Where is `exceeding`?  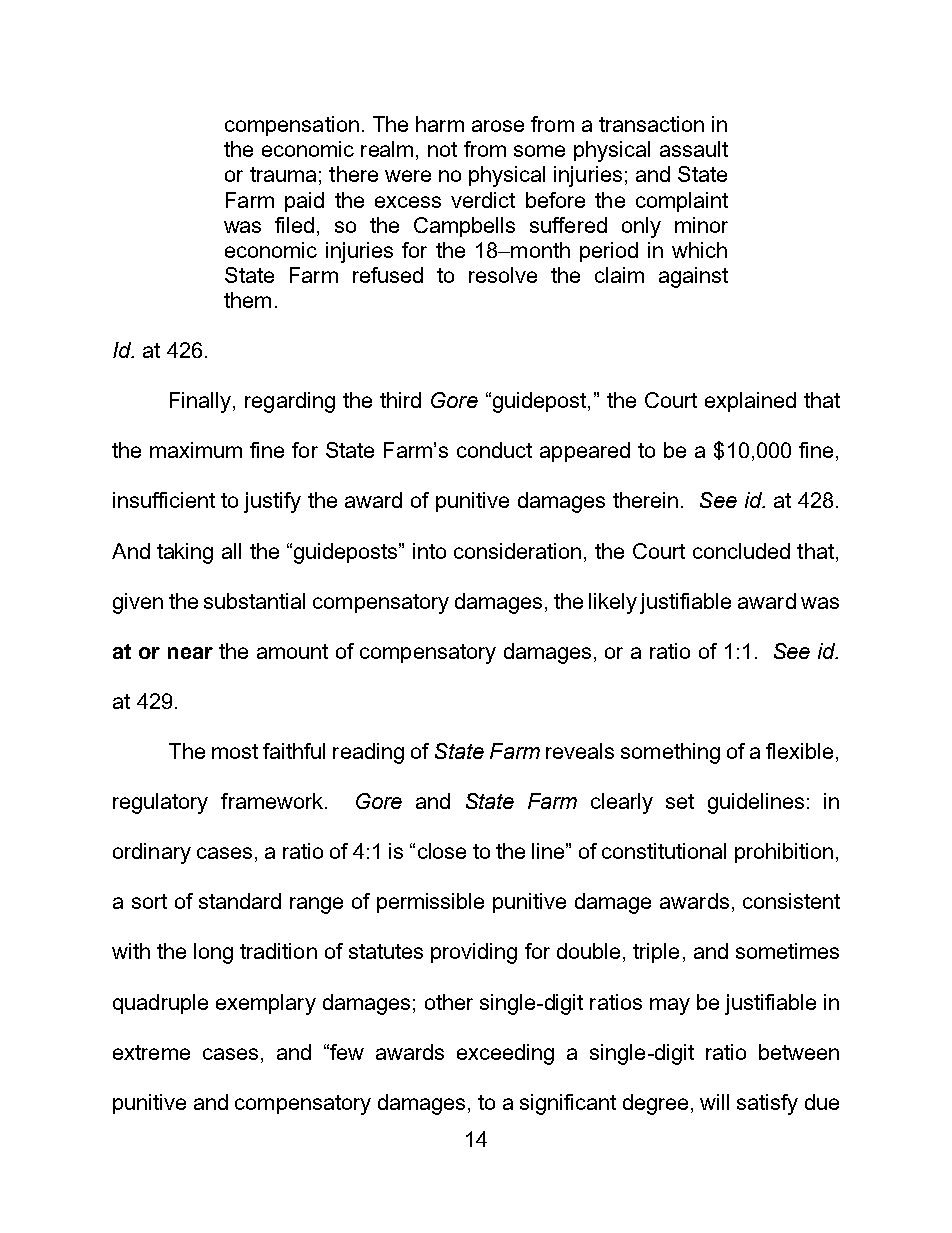
exceeding is located at coordinates (505, 1054).
